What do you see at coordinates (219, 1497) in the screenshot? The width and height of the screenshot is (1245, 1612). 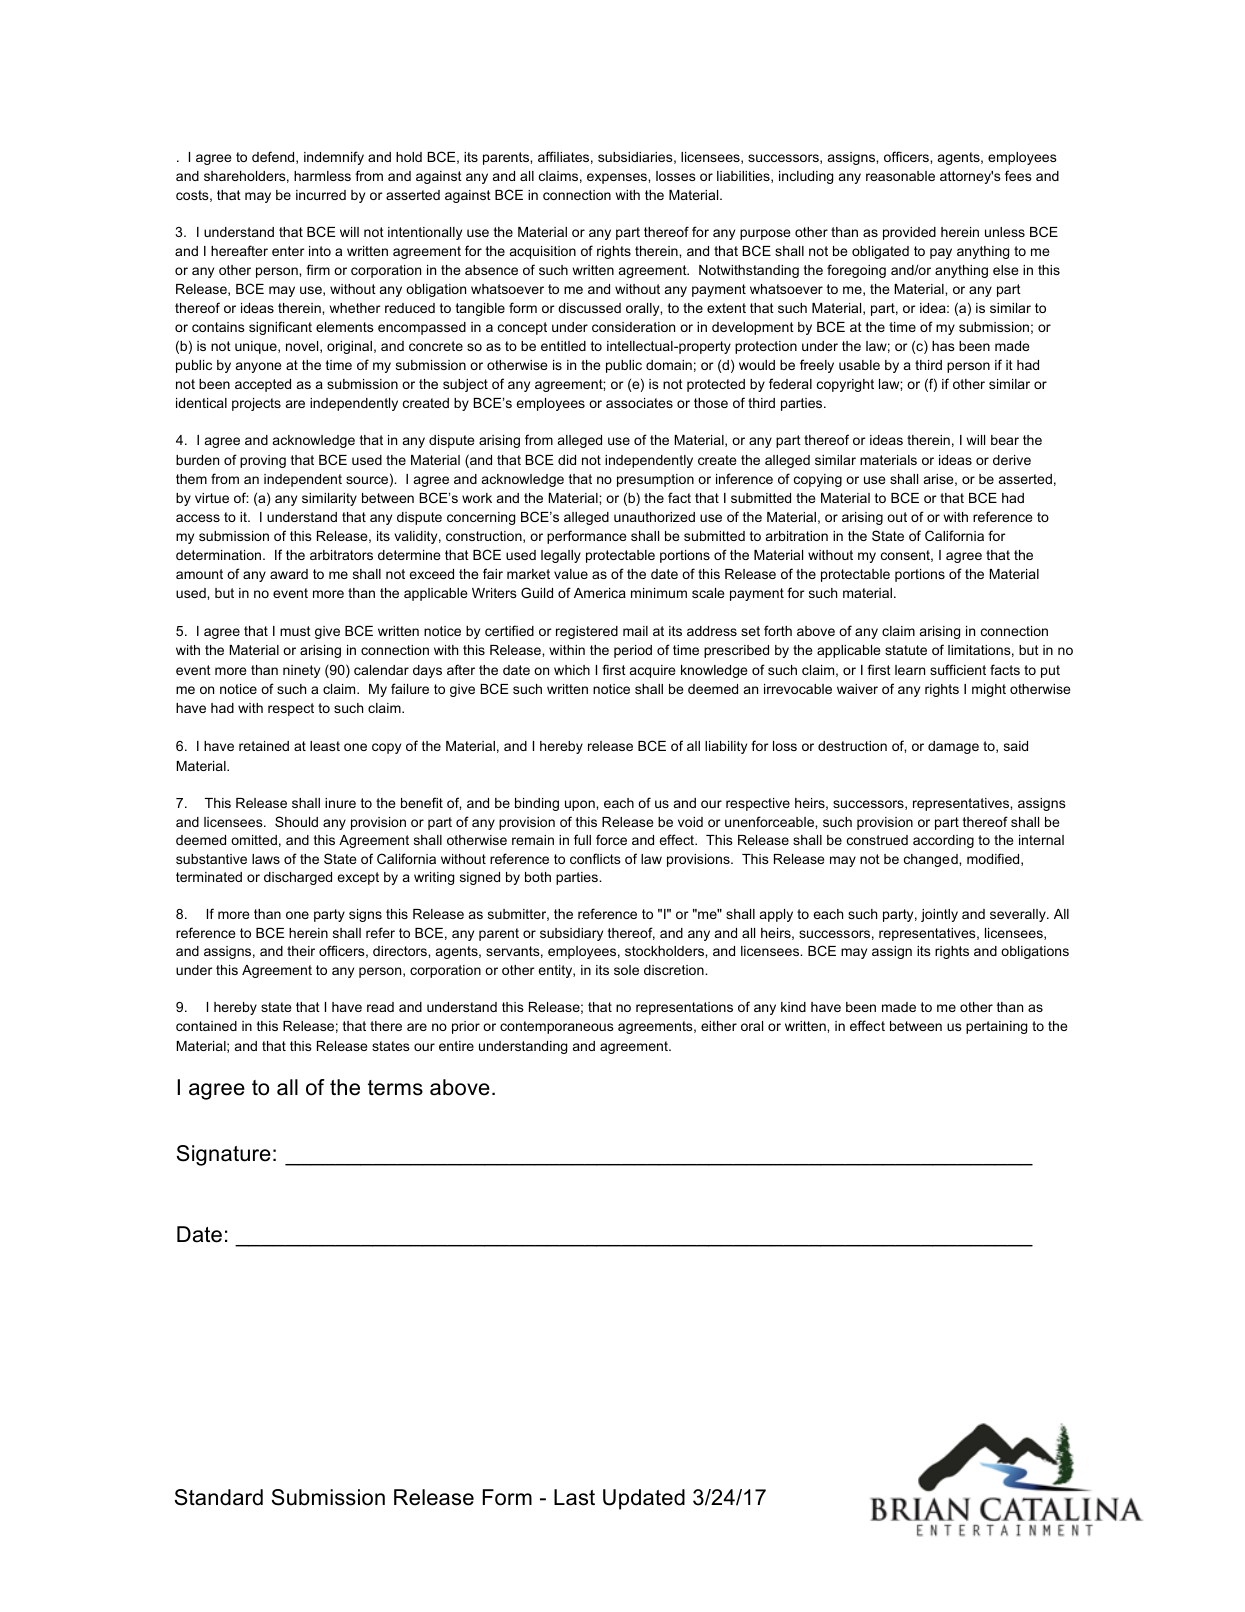 I see `Standard` at bounding box center [219, 1497].
